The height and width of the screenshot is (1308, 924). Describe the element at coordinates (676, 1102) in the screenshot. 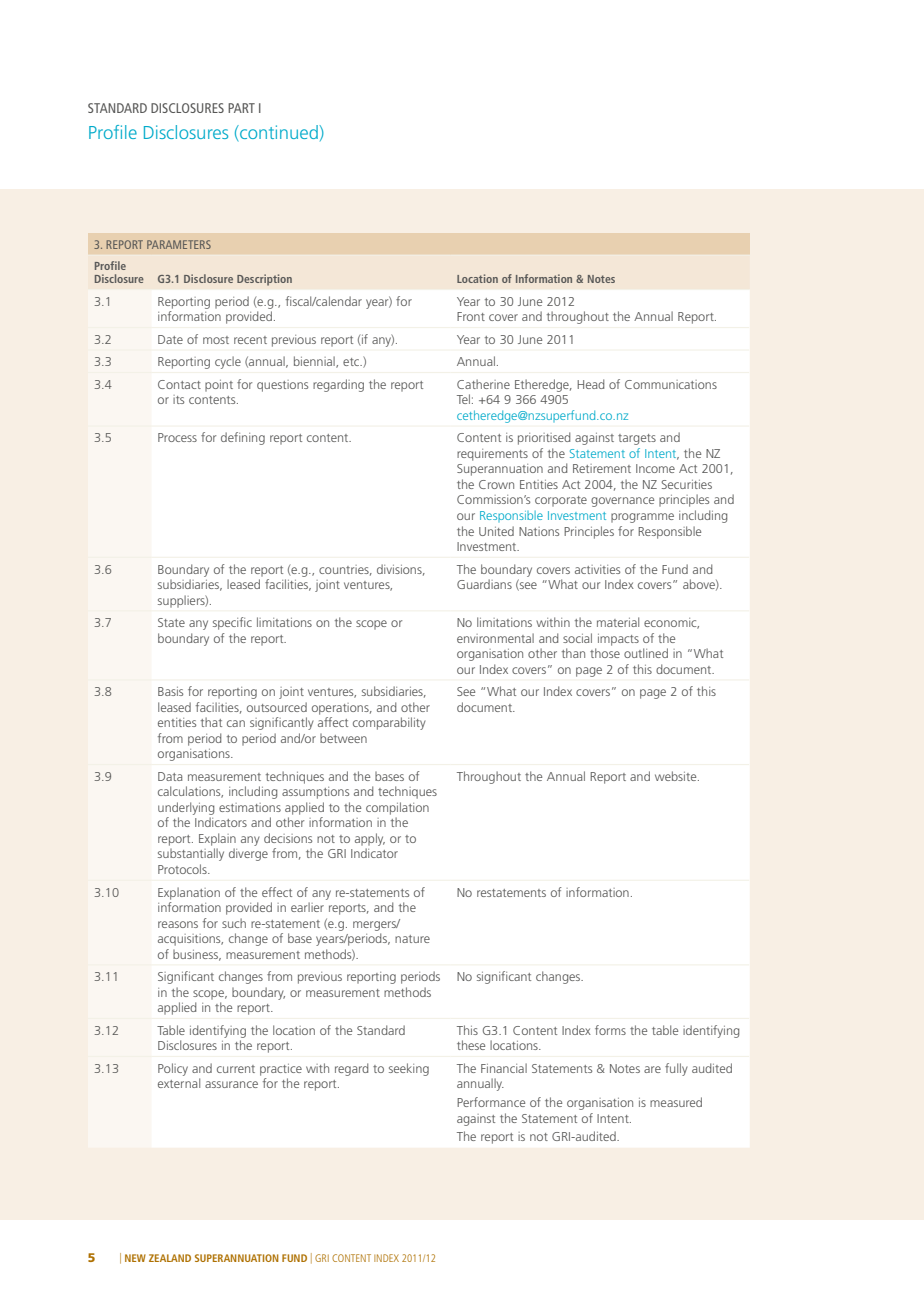

I see `measured` at that location.
